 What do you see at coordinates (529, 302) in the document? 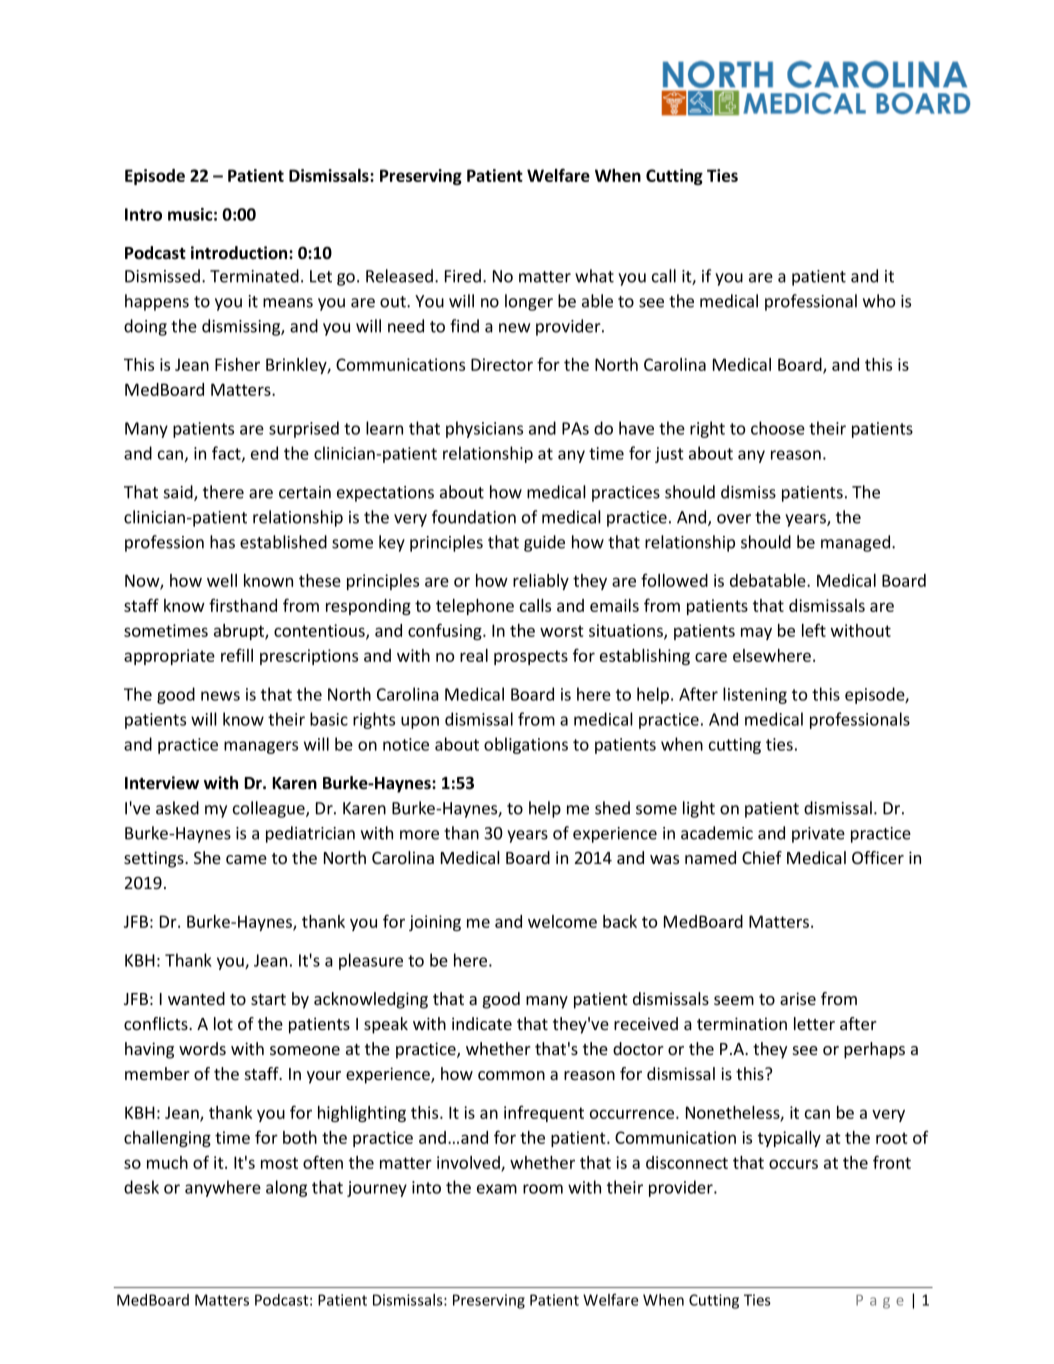
I see `longer` at bounding box center [529, 302].
